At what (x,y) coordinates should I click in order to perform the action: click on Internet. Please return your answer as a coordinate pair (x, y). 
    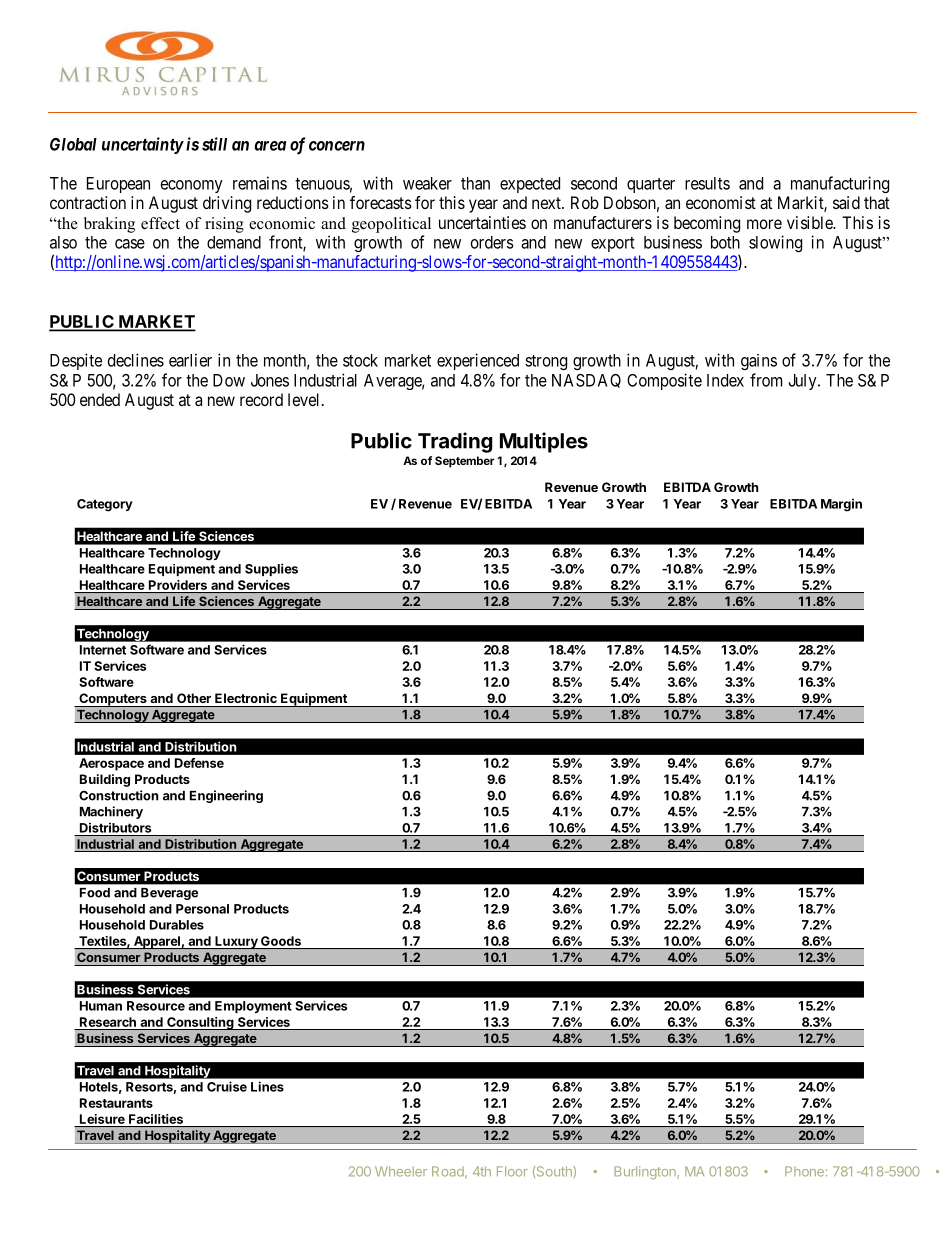
    Looking at the image, I should click on (103, 650).
